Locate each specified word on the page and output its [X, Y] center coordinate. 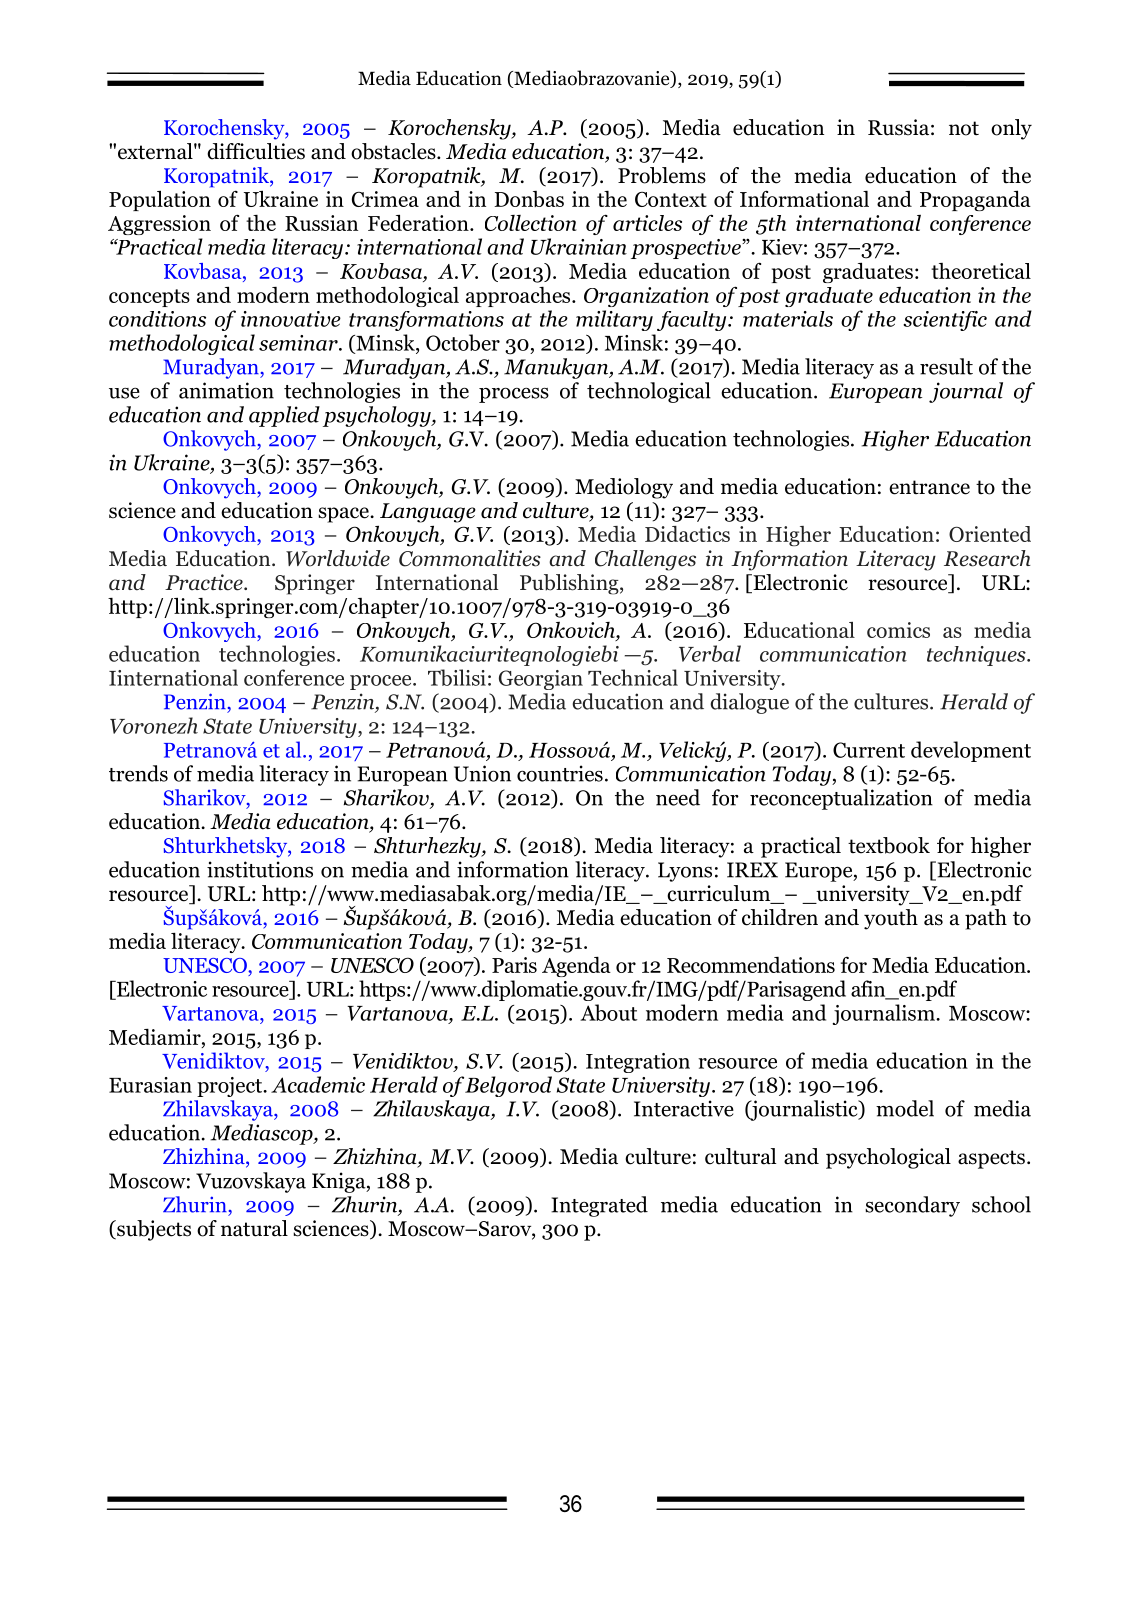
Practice [205, 582]
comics [898, 630]
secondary [912, 1206]
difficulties [256, 151]
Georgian [541, 680]
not [964, 128]
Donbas [529, 199]
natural [254, 1228]
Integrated [599, 1206]
